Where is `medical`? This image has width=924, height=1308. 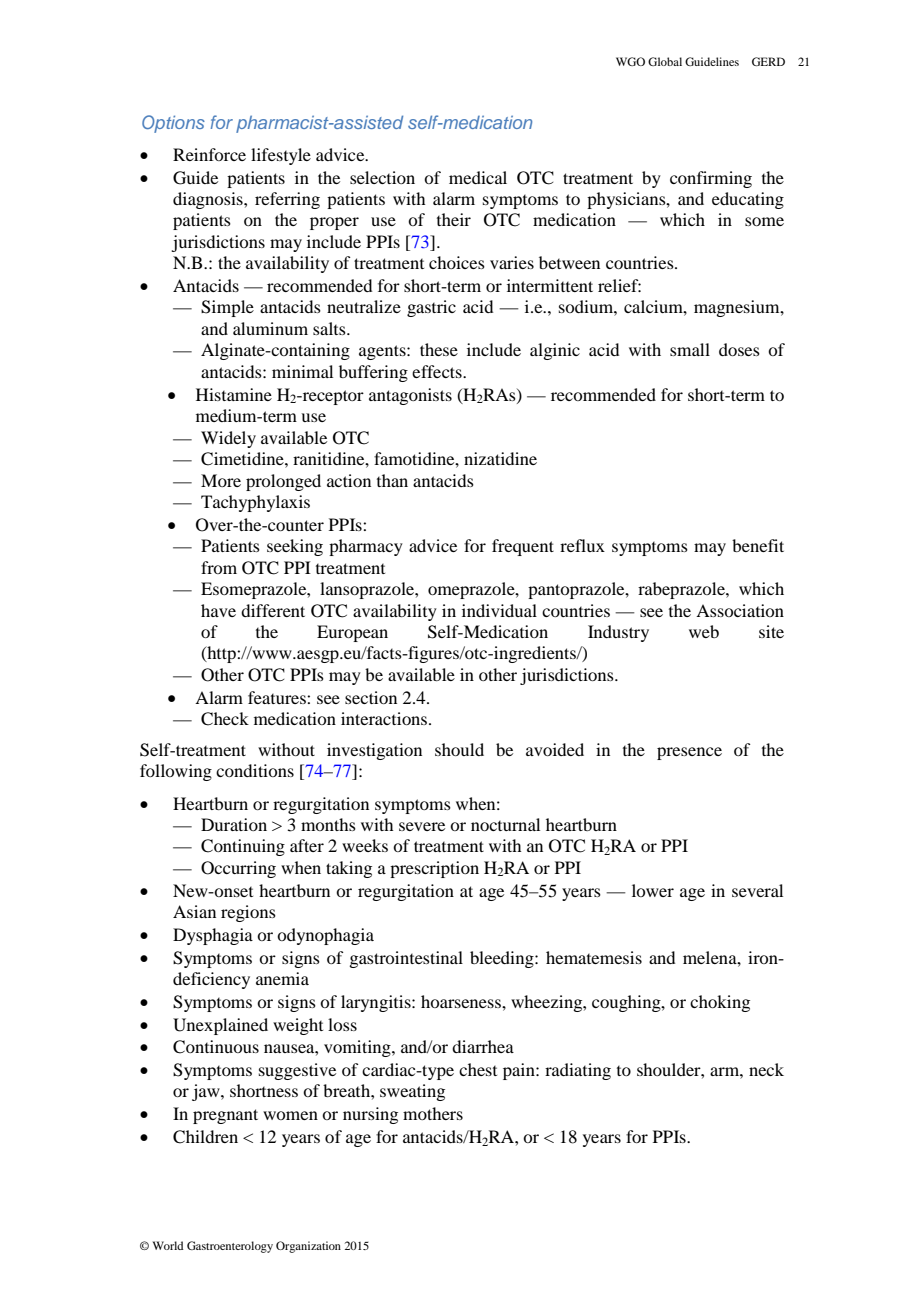
medical is located at coordinates (478, 177).
